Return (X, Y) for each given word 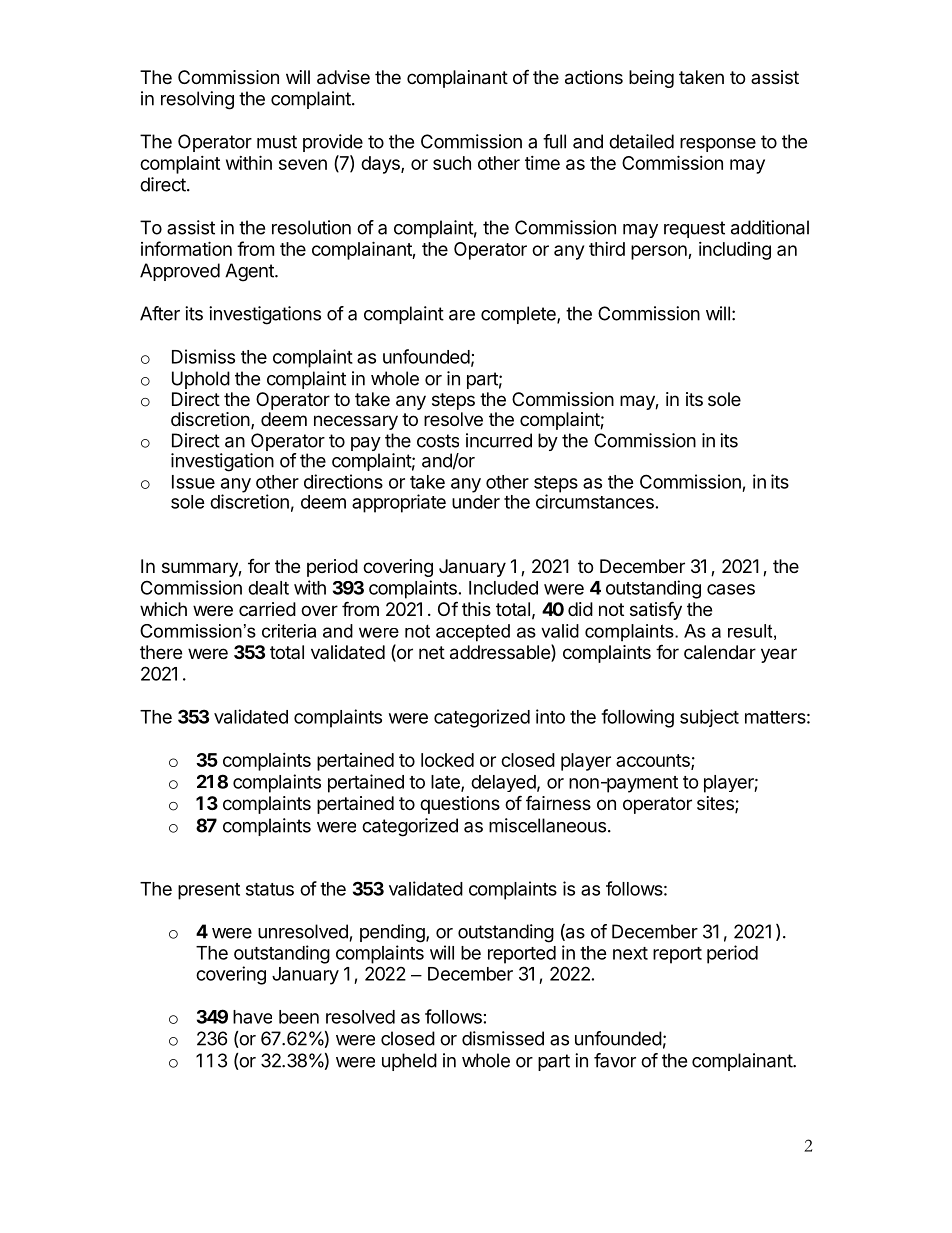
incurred (499, 440)
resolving (197, 100)
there (161, 652)
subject (709, 718)
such (452, 163)
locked (447, 760)
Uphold (201, 380)
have (252, 1017)
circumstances (595, 501)
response (718, 145)
